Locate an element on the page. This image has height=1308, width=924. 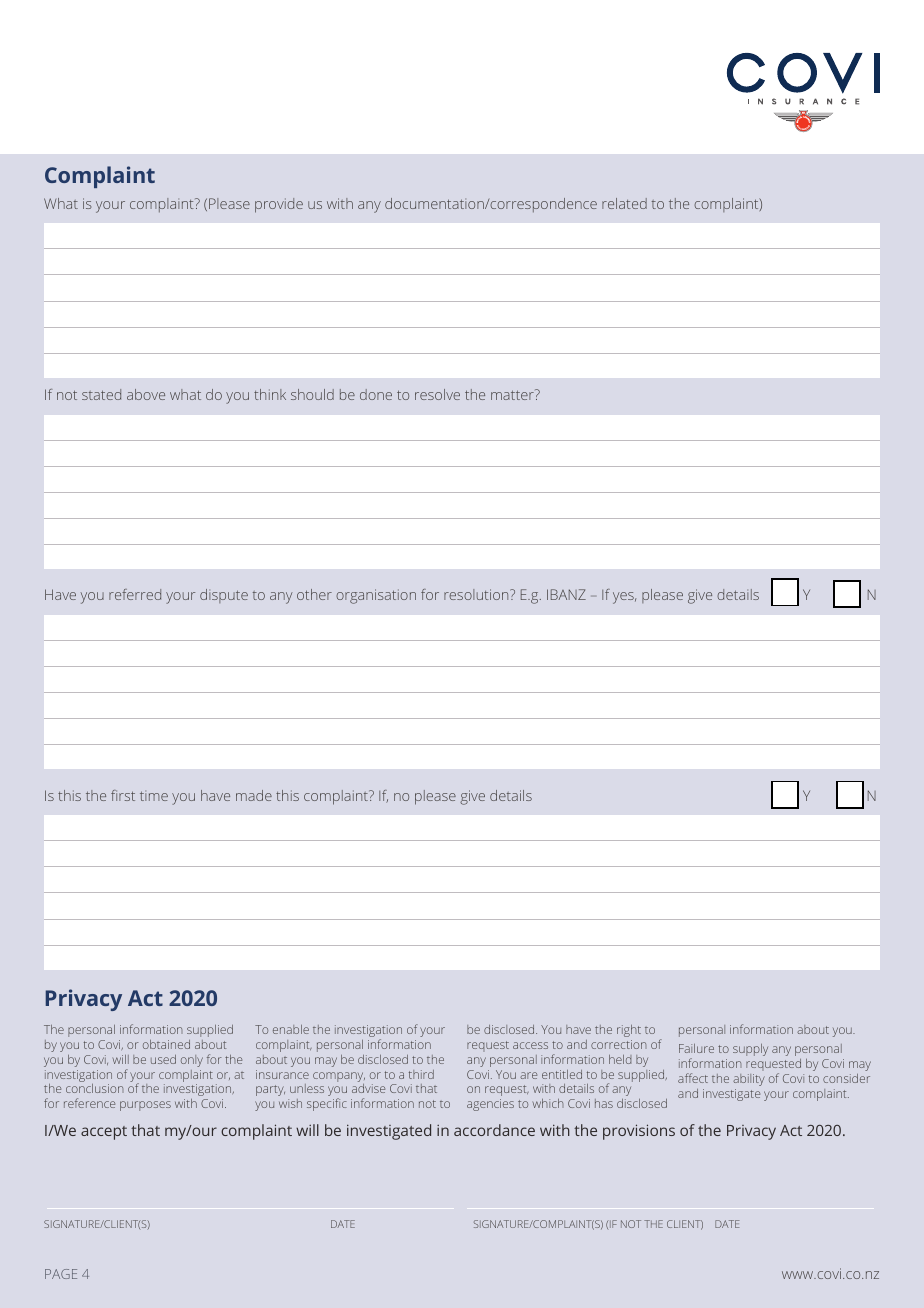
time is located at coordinates (154, 796).
